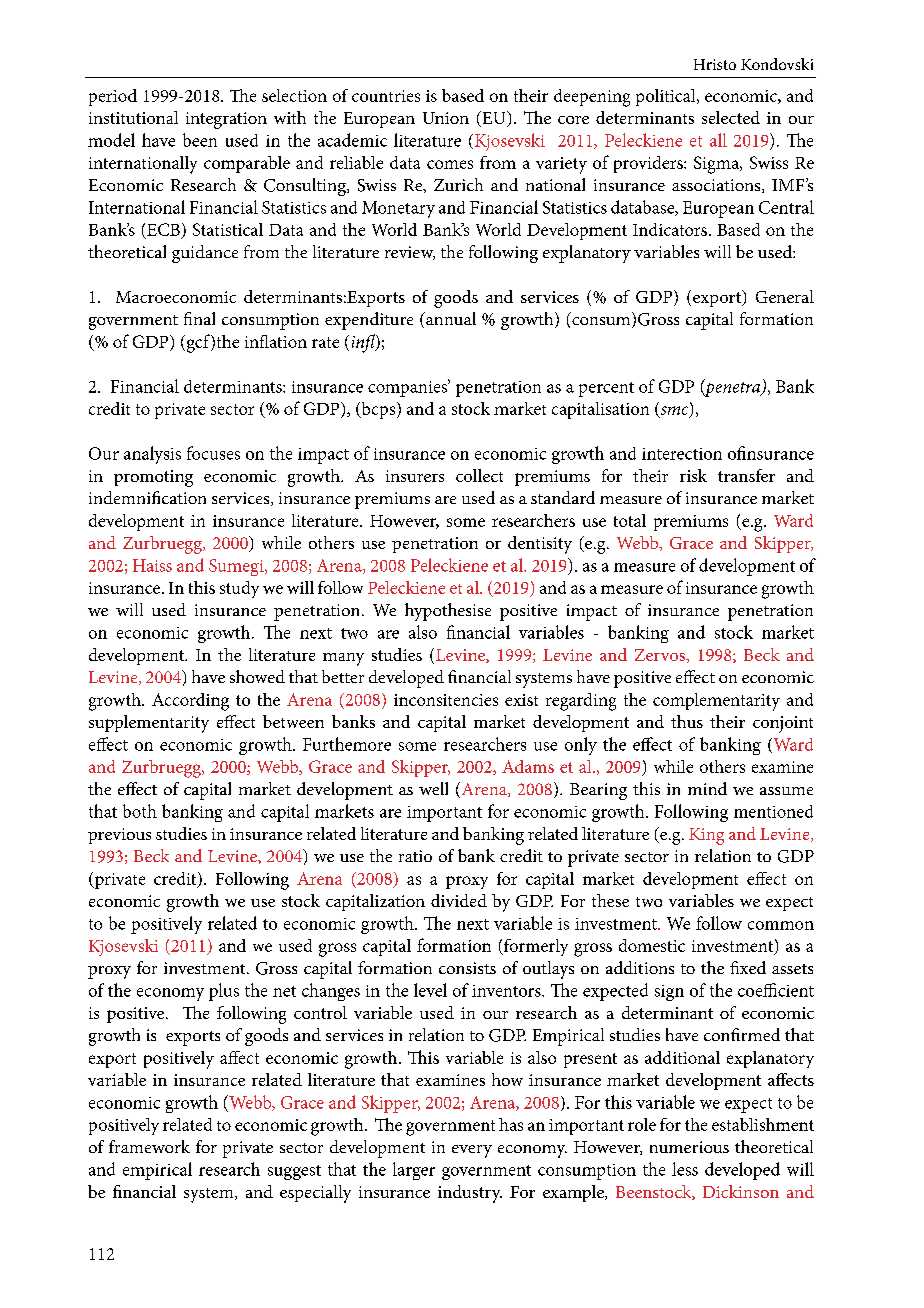 The height and width of the screenshot is (1308, 924). What do you see at coordinates (190, 702) in the screenshot?
I see `According` at bounding box center [190, 702].
